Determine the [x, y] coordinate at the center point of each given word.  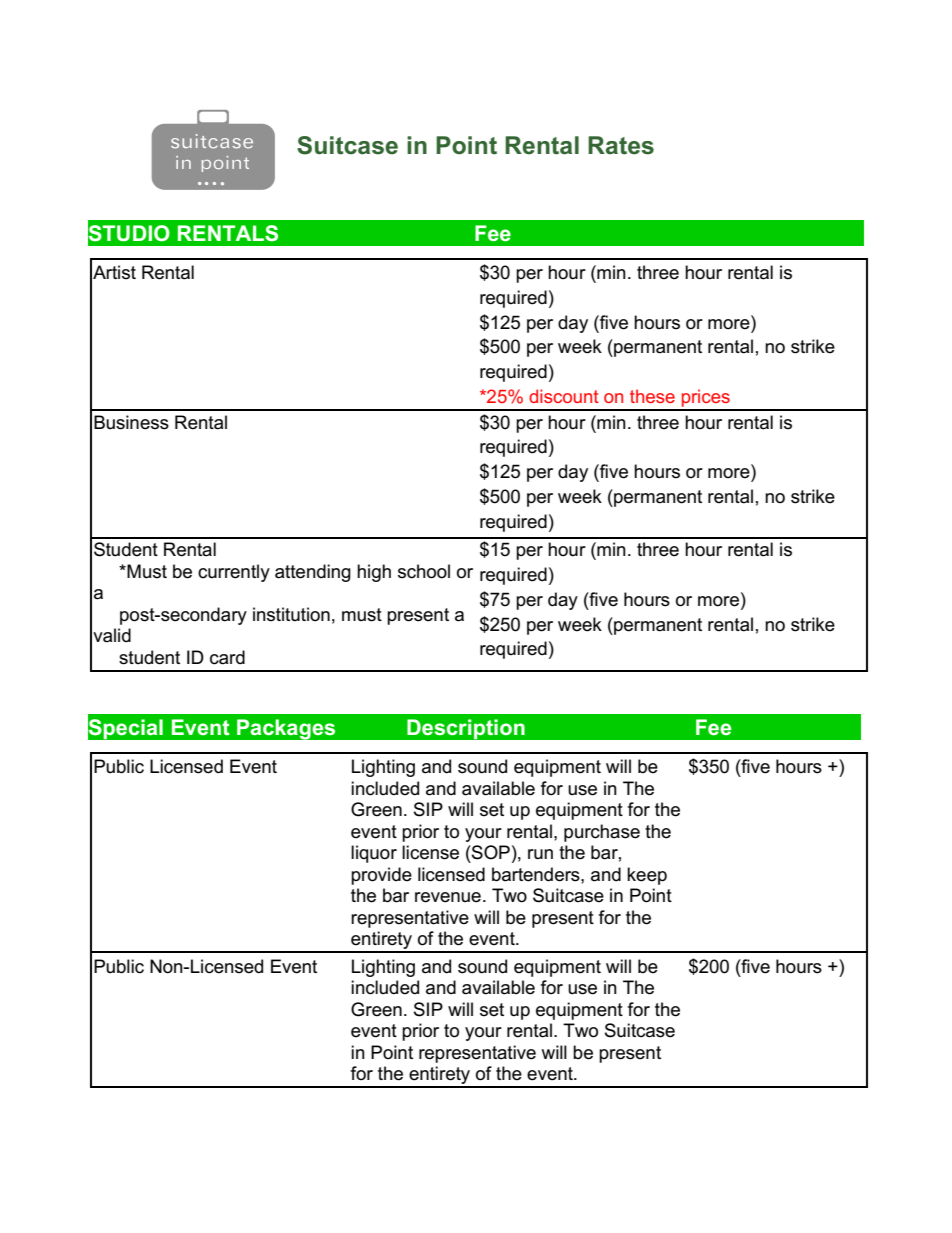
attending [313, 573]
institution [291, 614]
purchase [602, 833]
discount [564, 396]
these [652, 396]
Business [131, 422]
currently [234, 573]
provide [381, 876]
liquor [374, 854]
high [374, 573]
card [227, 657]
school [424, 571]
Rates [621, 145]
